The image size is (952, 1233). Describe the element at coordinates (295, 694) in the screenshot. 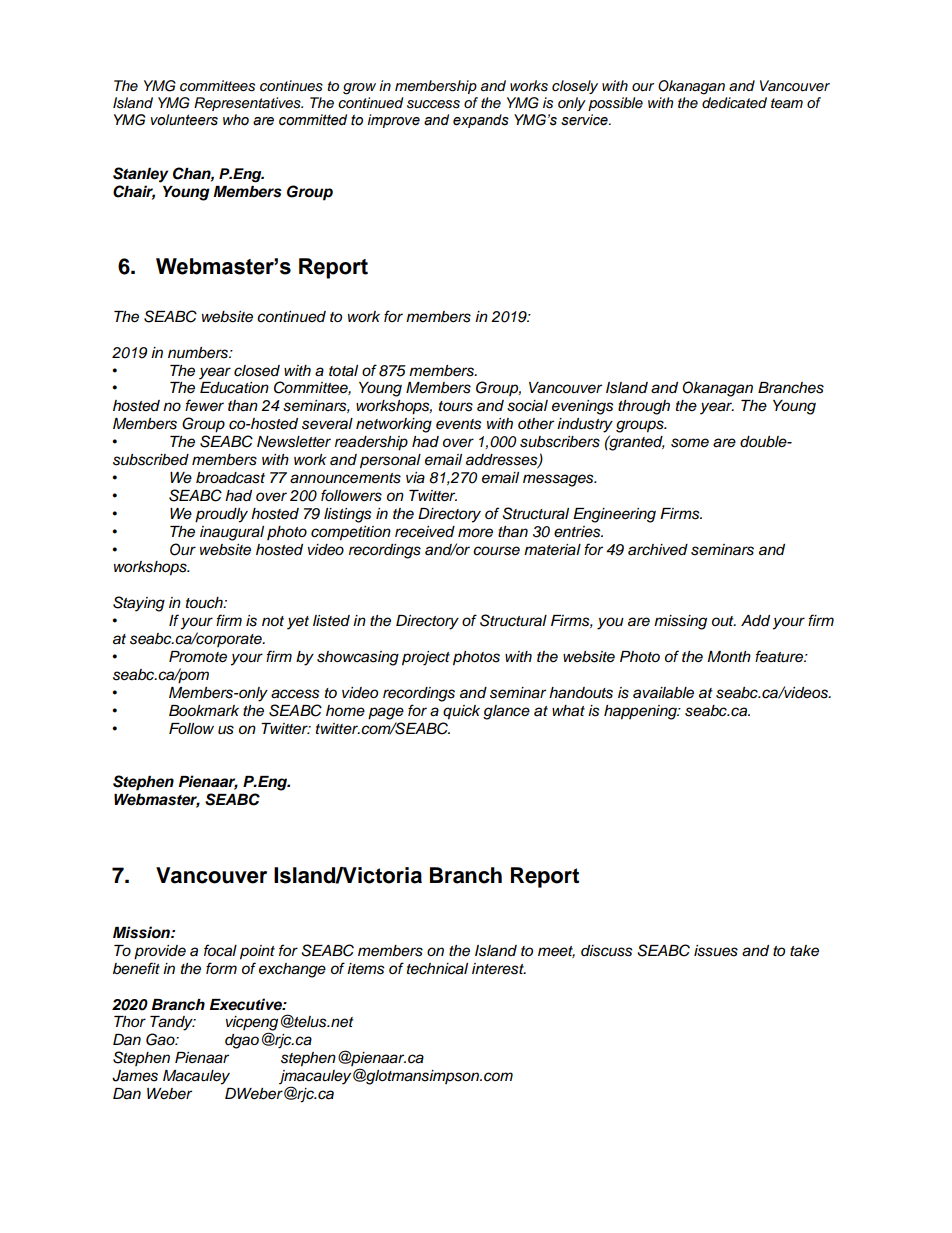

I see `access` at that location.
